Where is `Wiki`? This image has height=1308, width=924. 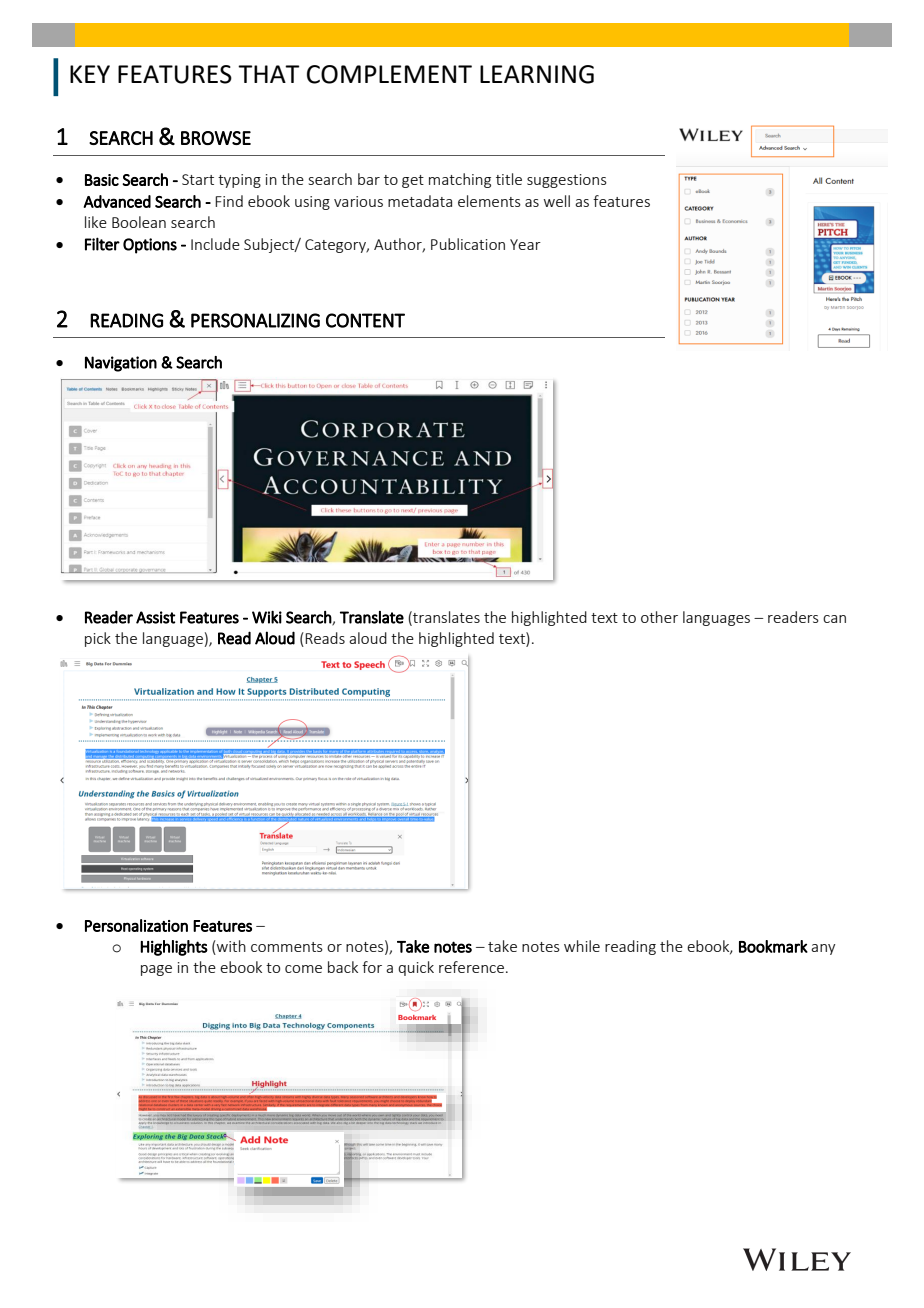 Wiki is located at coordinates (267, 617).
